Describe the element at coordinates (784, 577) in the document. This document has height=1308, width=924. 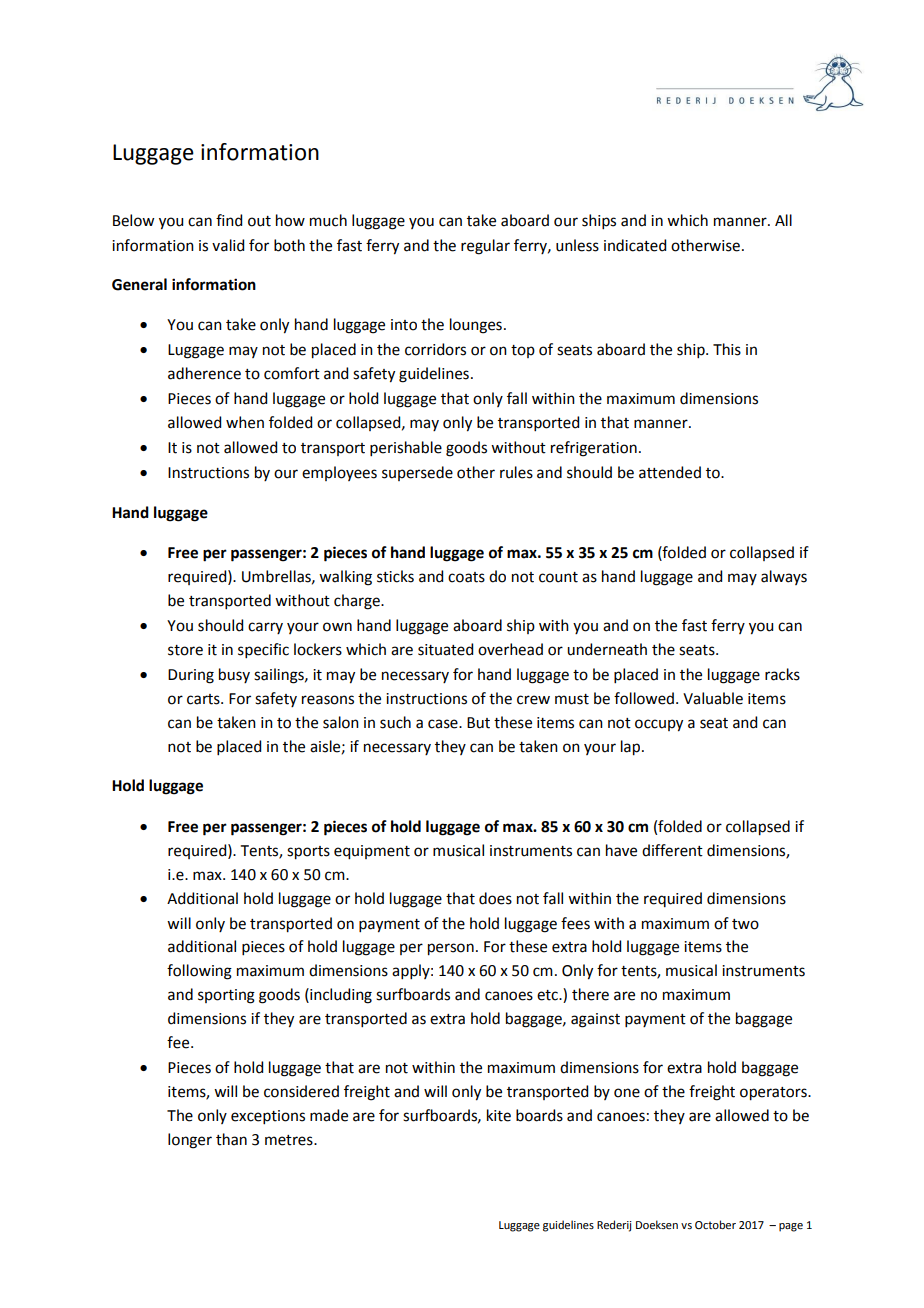
I see `always` at that location.
